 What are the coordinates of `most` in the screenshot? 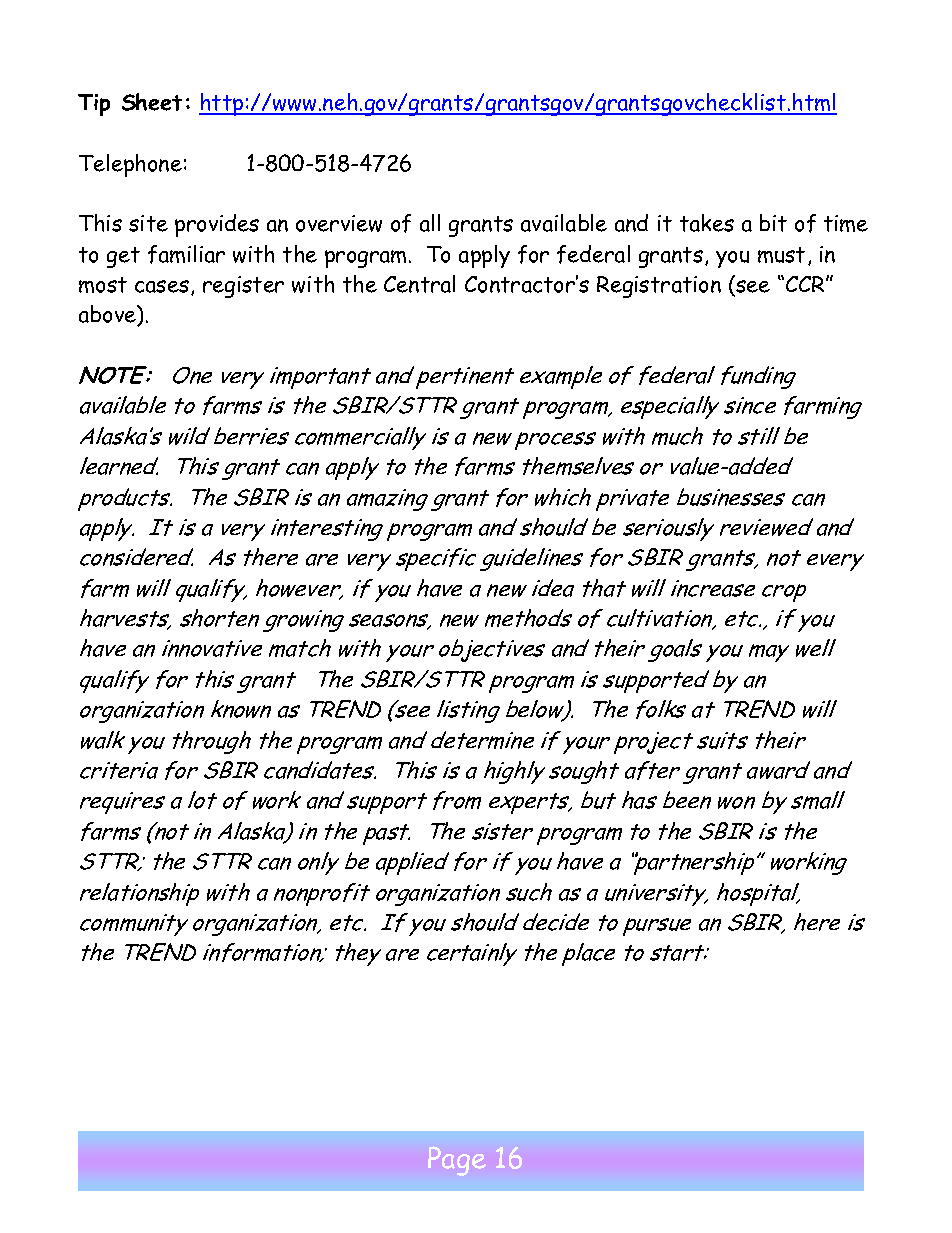 It's located at (103, 285).
